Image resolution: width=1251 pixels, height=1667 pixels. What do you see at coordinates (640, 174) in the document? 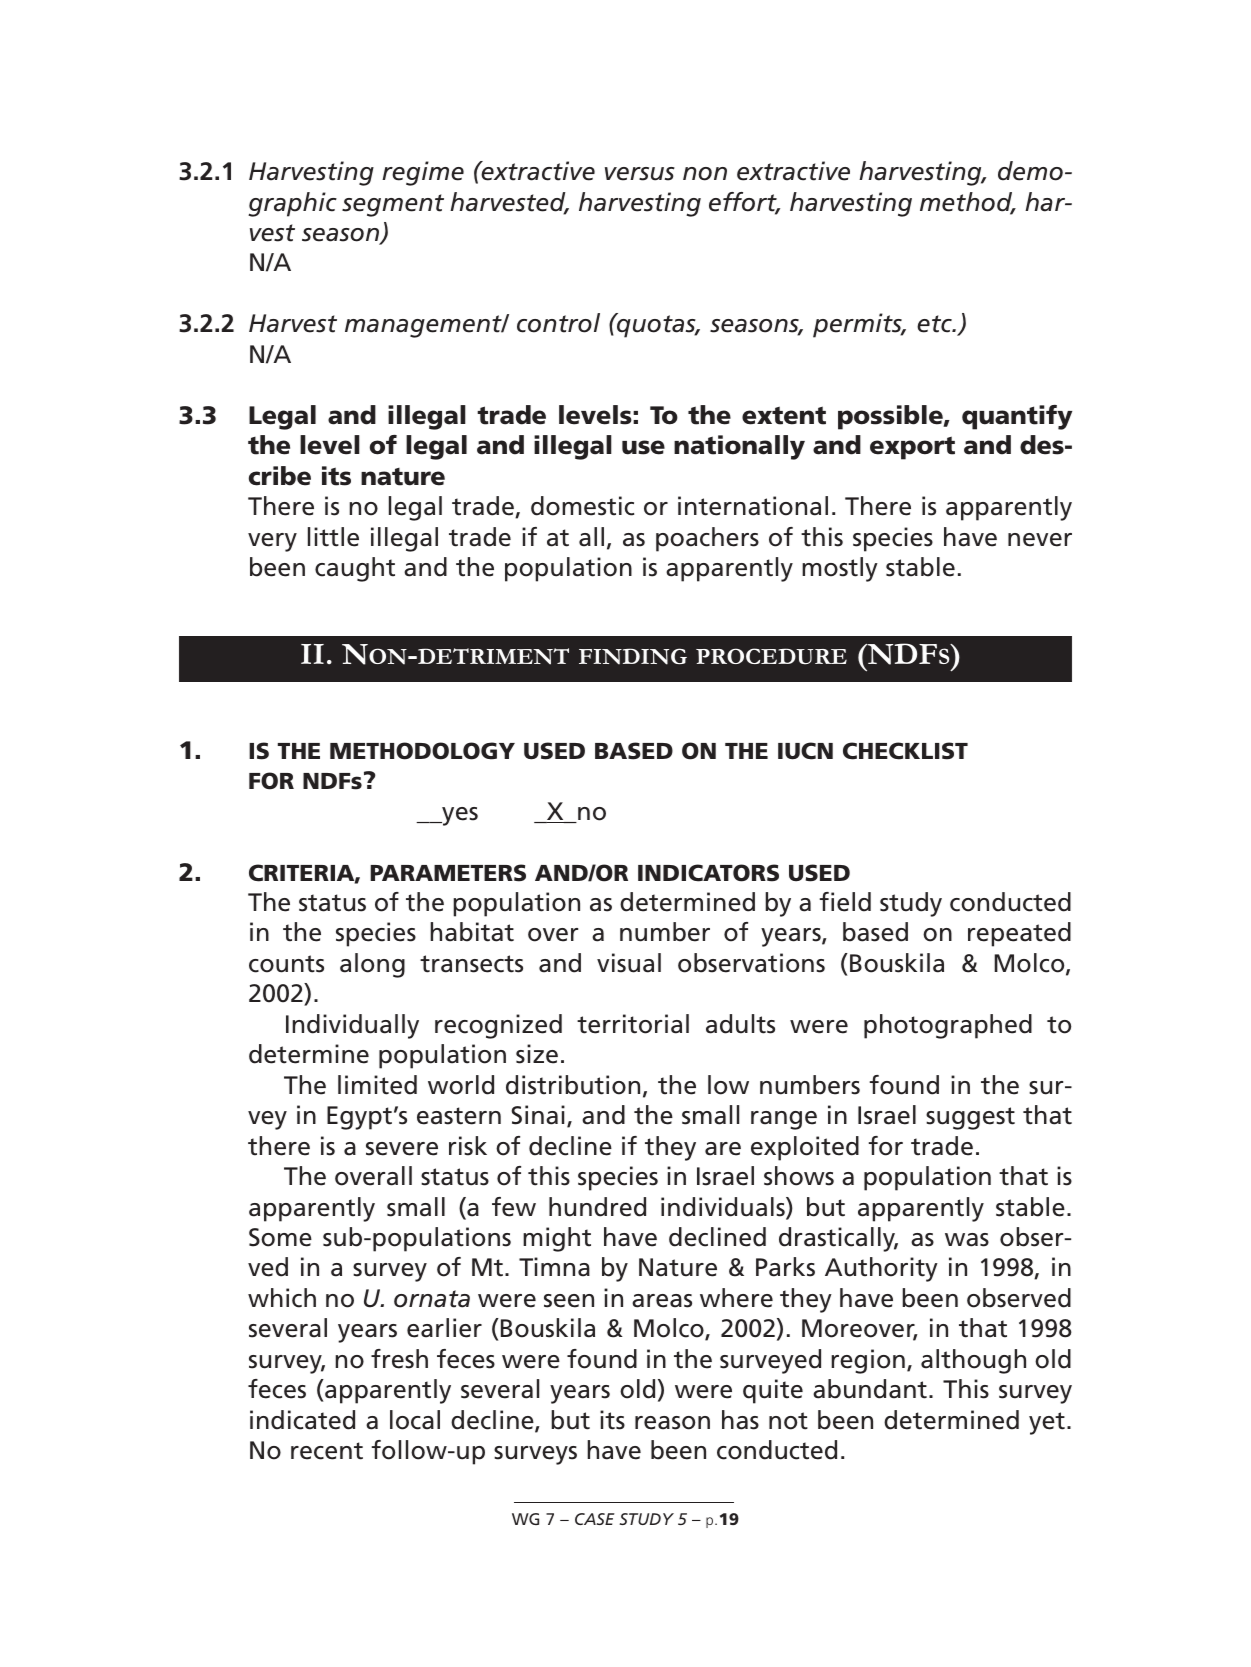
I see `versus` at bounding box center [640, 174].
